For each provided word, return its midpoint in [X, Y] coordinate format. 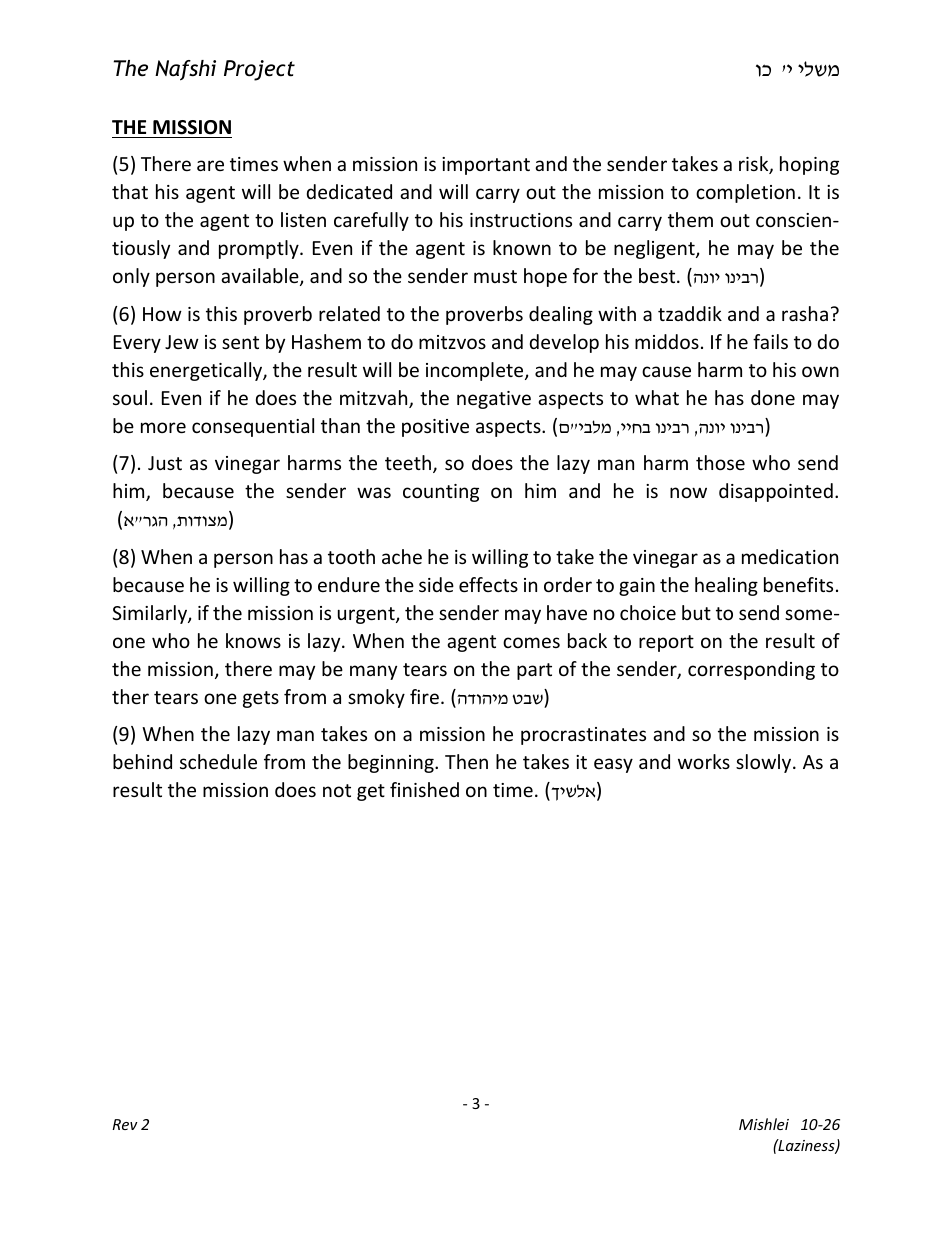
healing [726, 586]
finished [424, 789]
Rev [125, 1124]
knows [253, 640]
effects [488, 584]
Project [259, 70]
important [486, 166]
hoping [809, 165]
